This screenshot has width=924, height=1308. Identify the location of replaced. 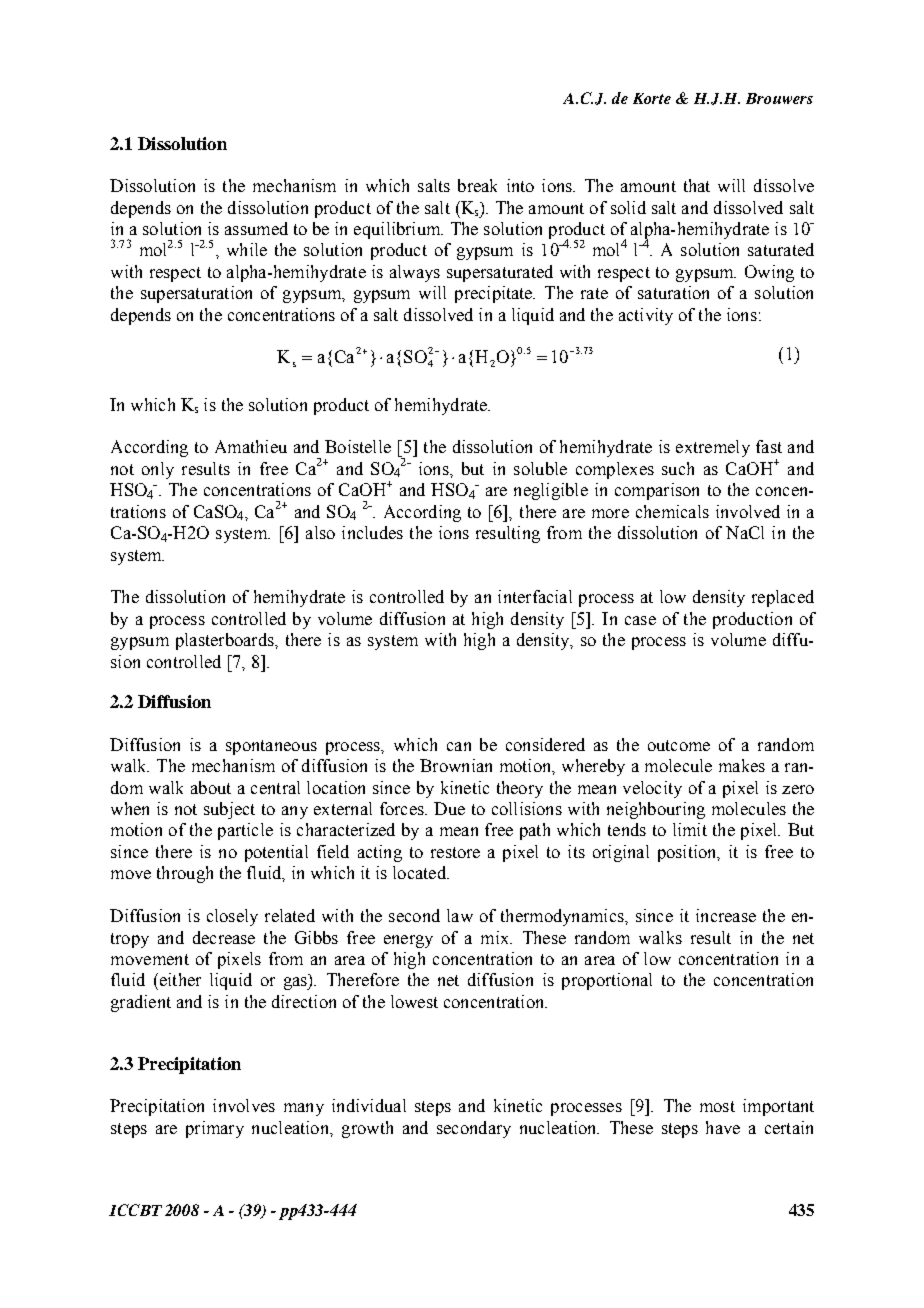
(783, 598).
